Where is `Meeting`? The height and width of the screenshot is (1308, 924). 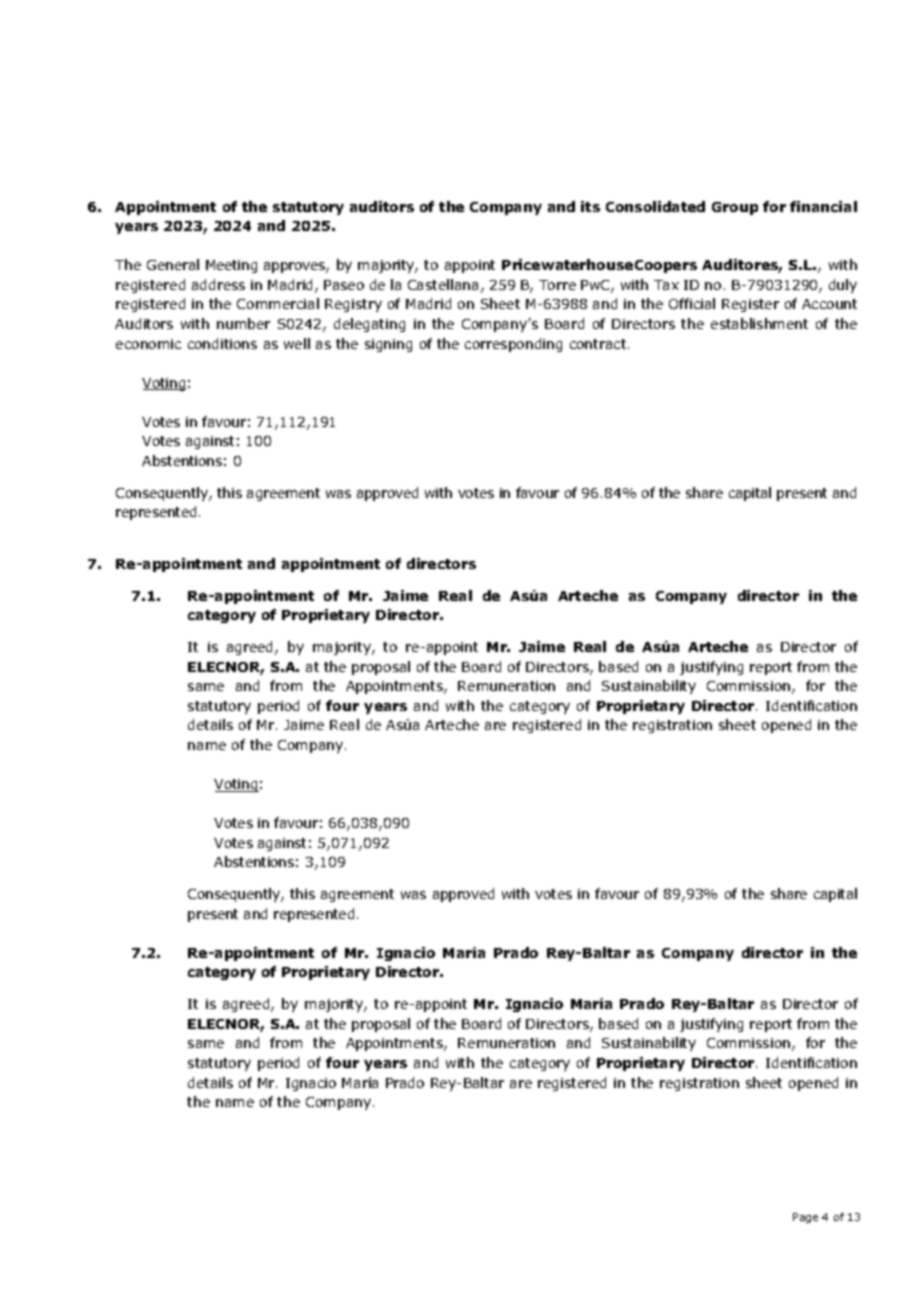 Meeting is located at coordinates (231, 266).
